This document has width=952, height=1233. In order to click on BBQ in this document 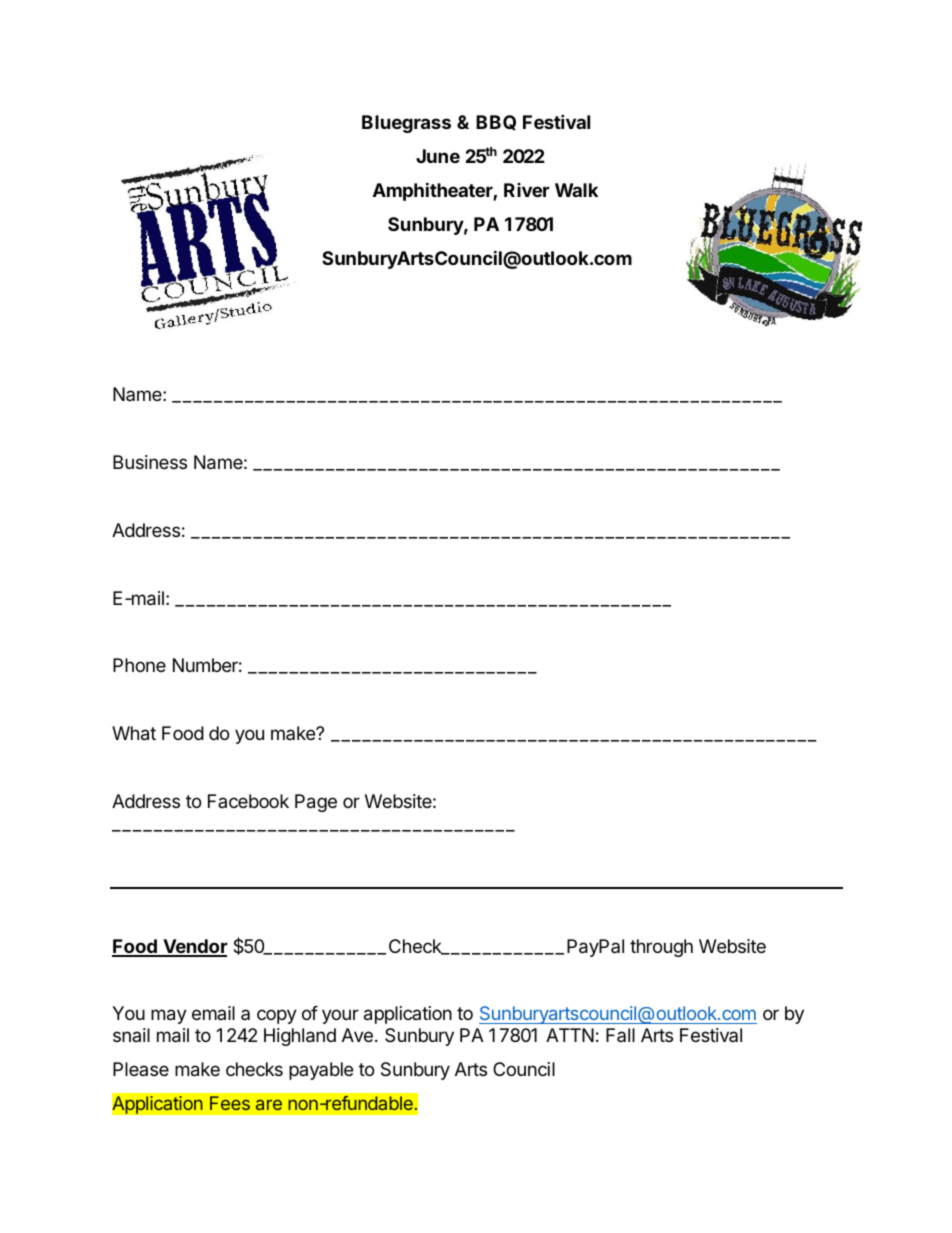, I will do `click(496, 122)`.
